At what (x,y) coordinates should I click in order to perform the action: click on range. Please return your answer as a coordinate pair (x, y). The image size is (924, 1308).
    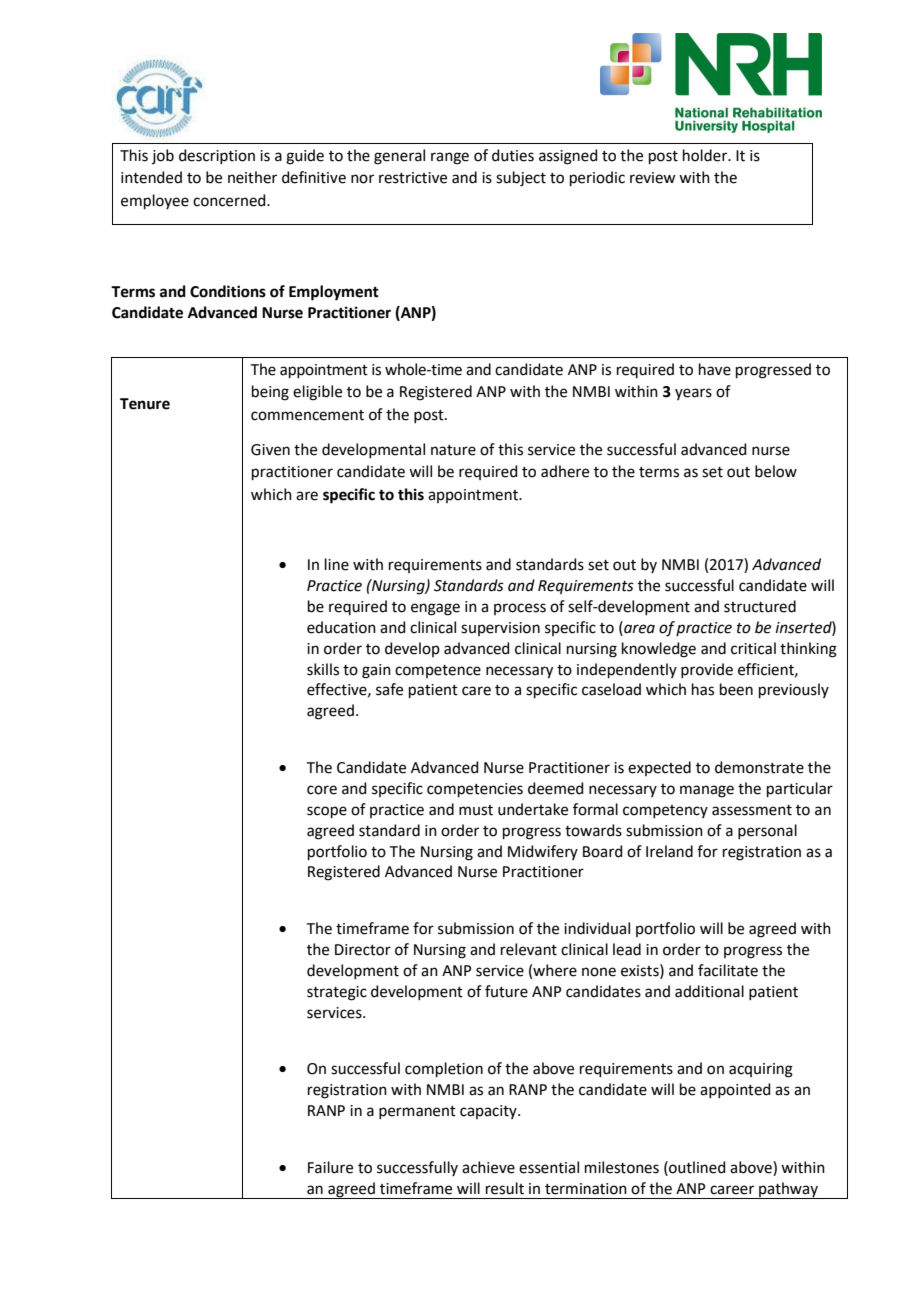
    Looking at the image, I should click on (450, 158).
